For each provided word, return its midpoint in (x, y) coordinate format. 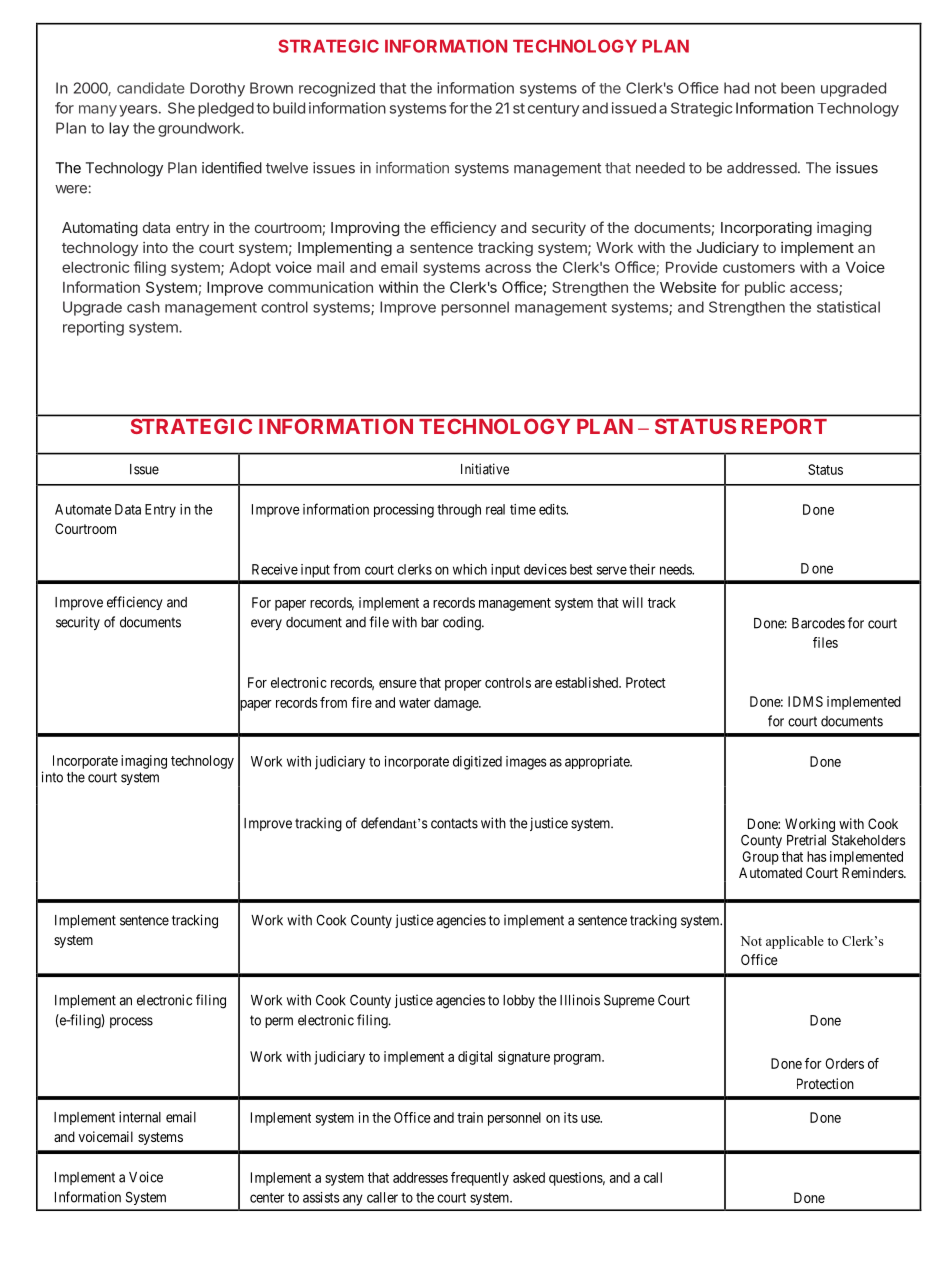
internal (140, 1117)
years (138, 111)
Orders (844, 1063)
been (798, 88)
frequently (480, 1179)
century (553, 110)
